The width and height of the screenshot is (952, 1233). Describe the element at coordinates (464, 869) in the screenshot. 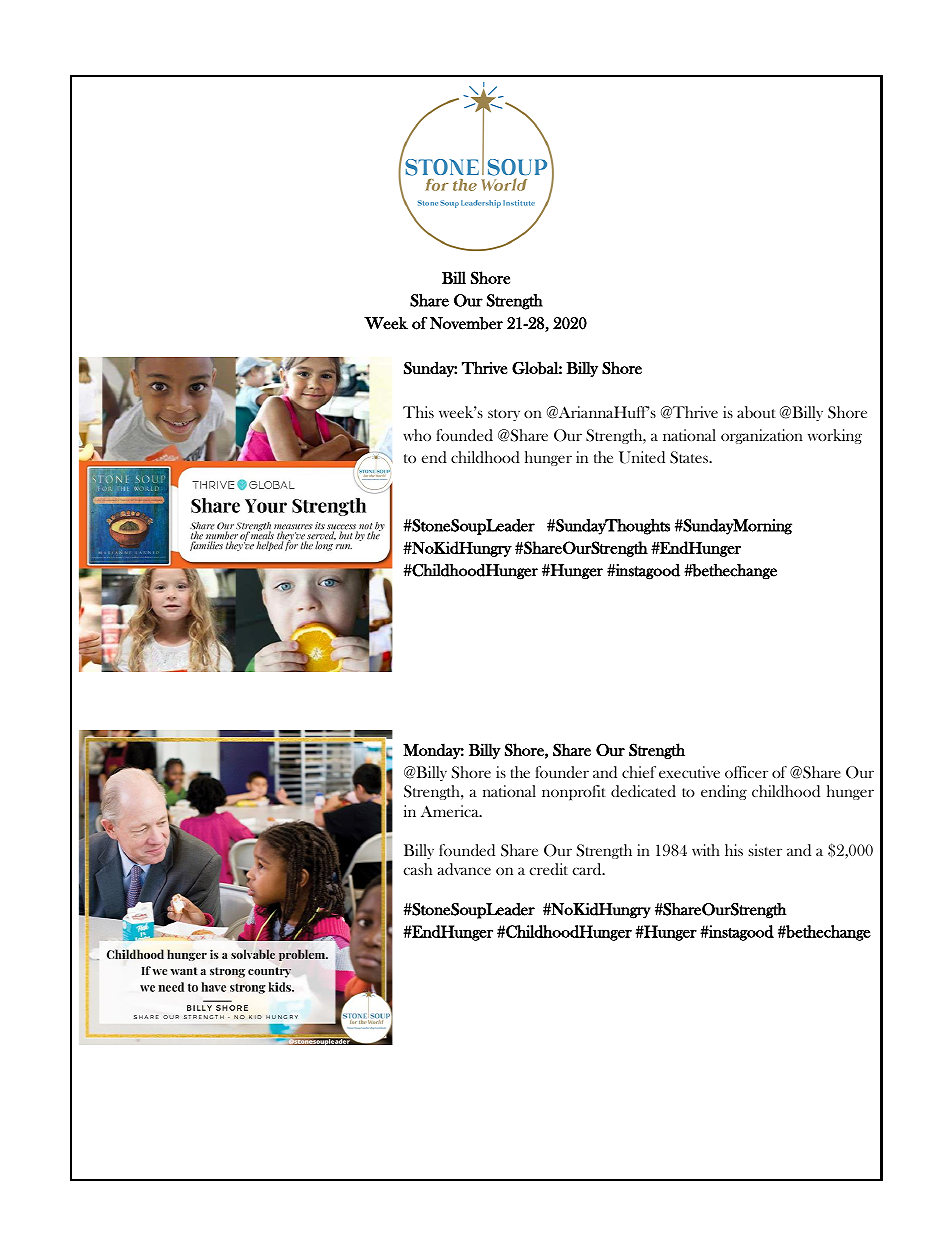

I see `advance` at that location.
